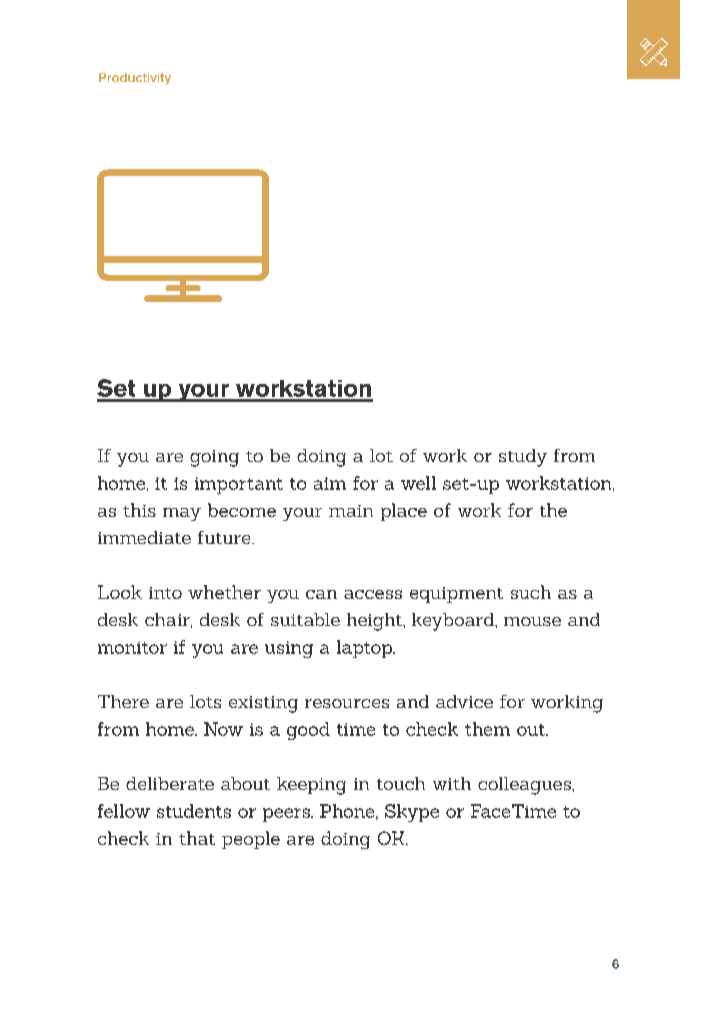 The width and height of the screenshot is (717, 1017). I want to click on students, so click(194, 811).
